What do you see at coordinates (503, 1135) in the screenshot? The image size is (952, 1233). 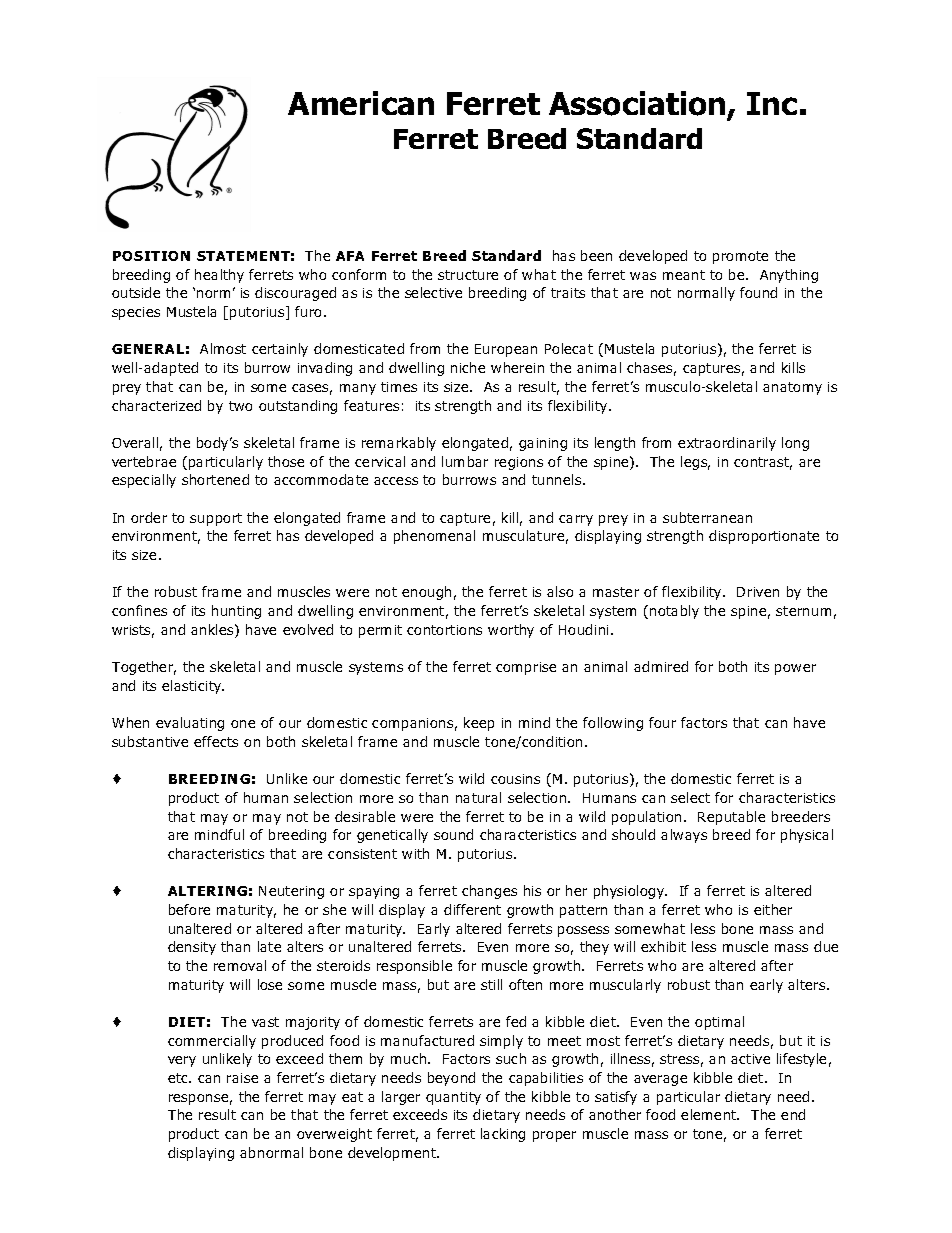 I see `lacking` at bounding box center [503, 1135].
